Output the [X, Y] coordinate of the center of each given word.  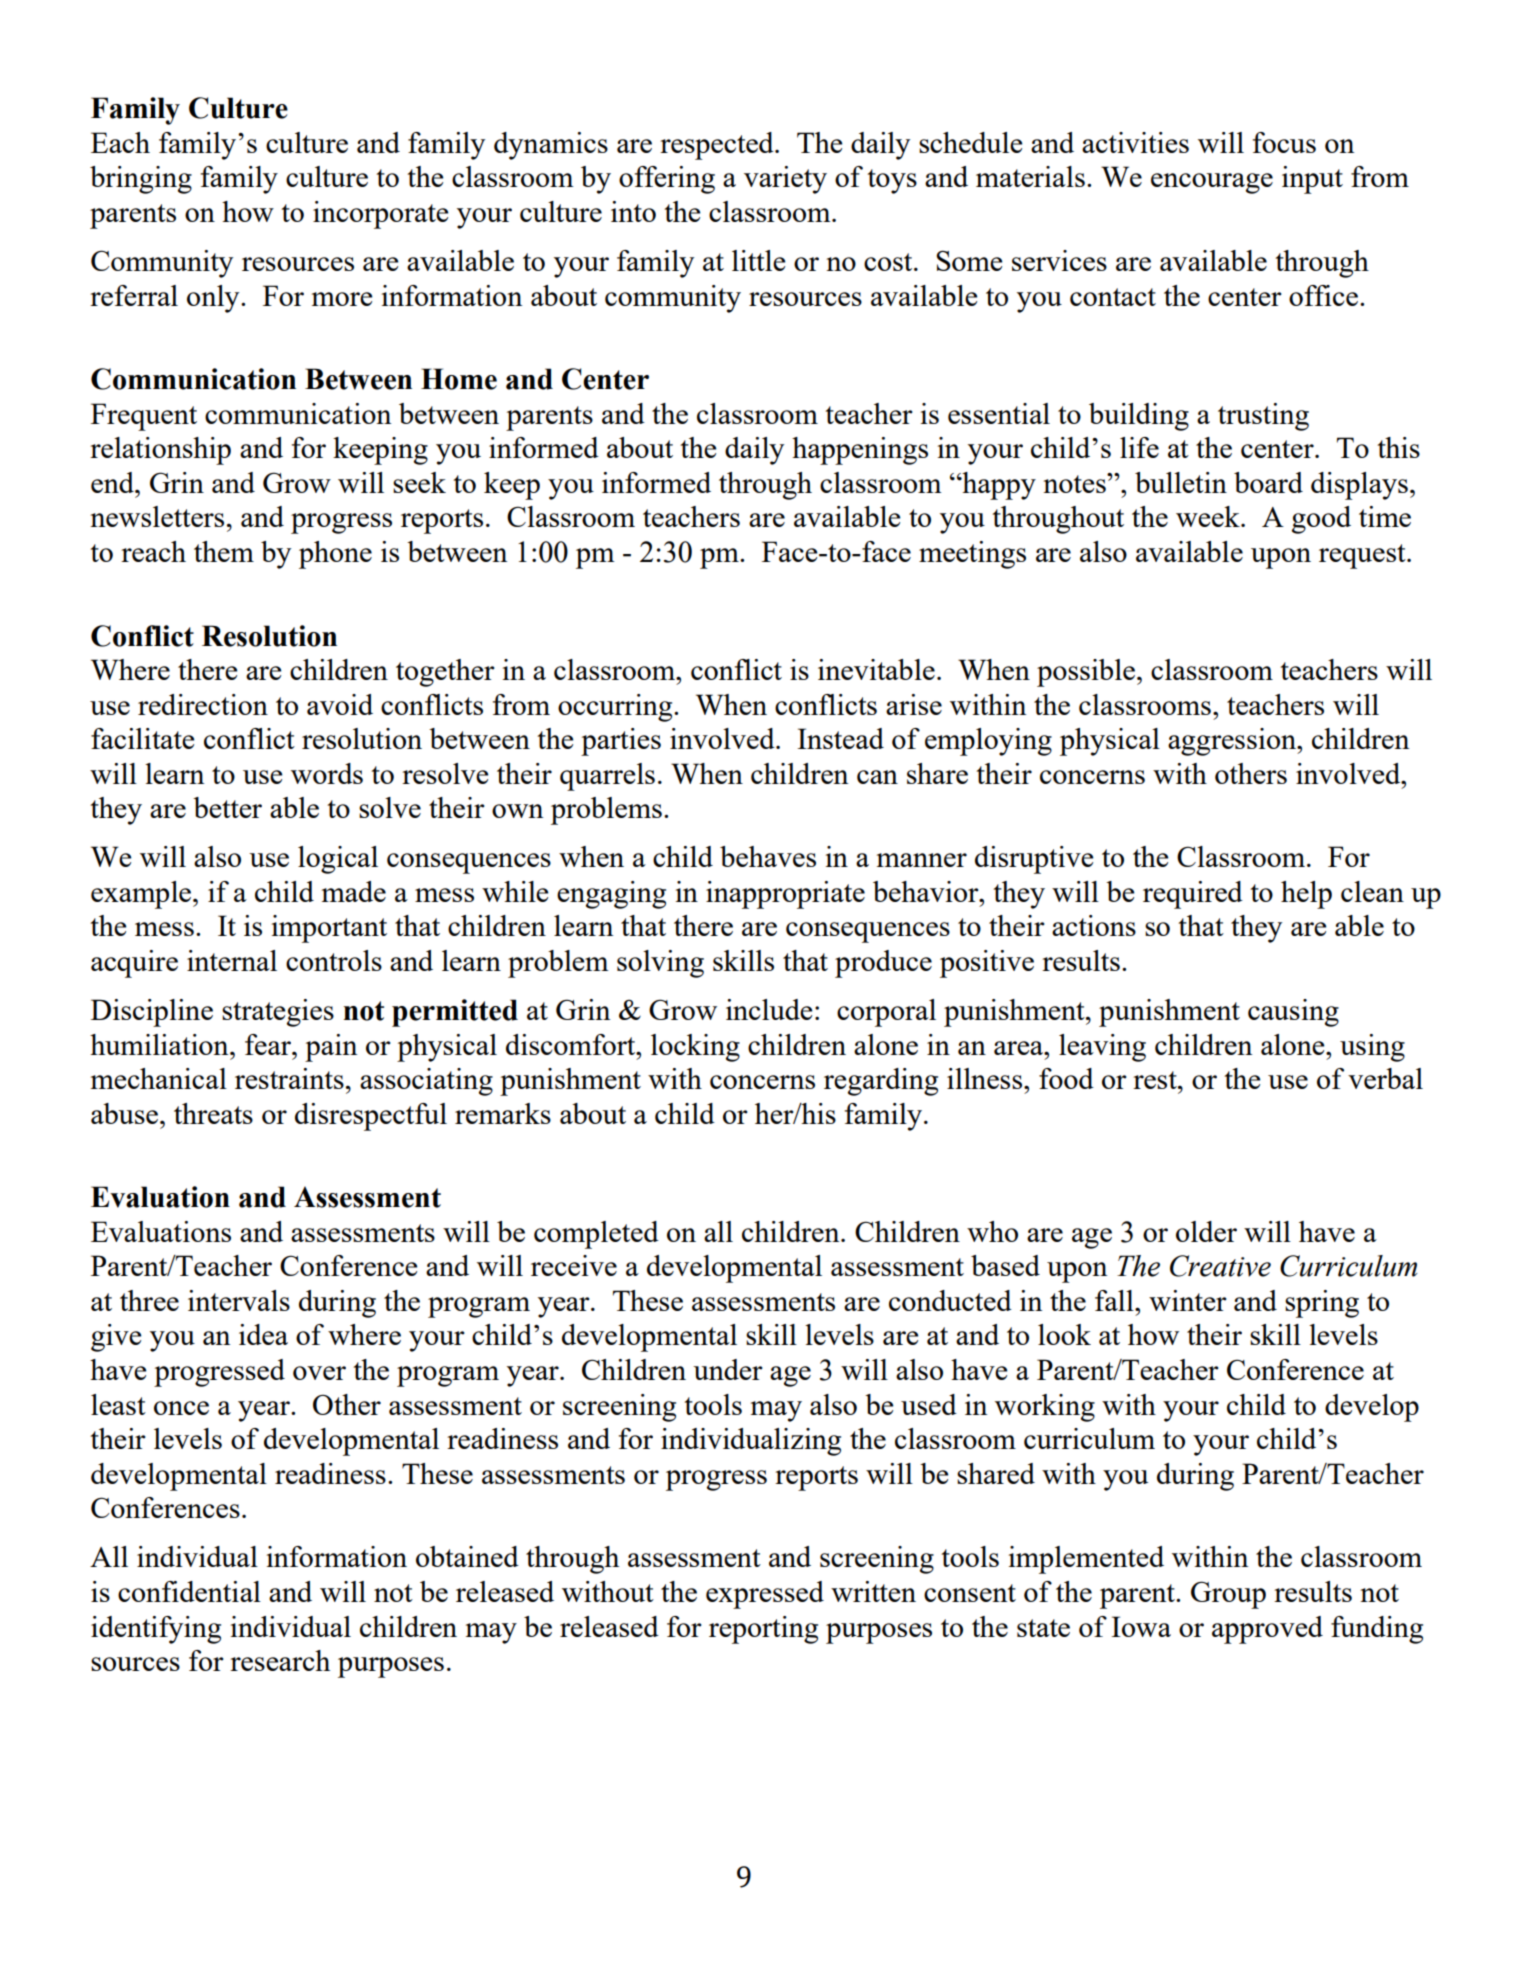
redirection [203, 704]
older [1206, 1231]
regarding [881, 1082]
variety [785, 180]
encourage [1212, 183]
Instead [840, 738]
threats [213, 1113]
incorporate [381, 215]
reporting [763, 1630]
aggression [1233, 742]
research [280, 1660]
